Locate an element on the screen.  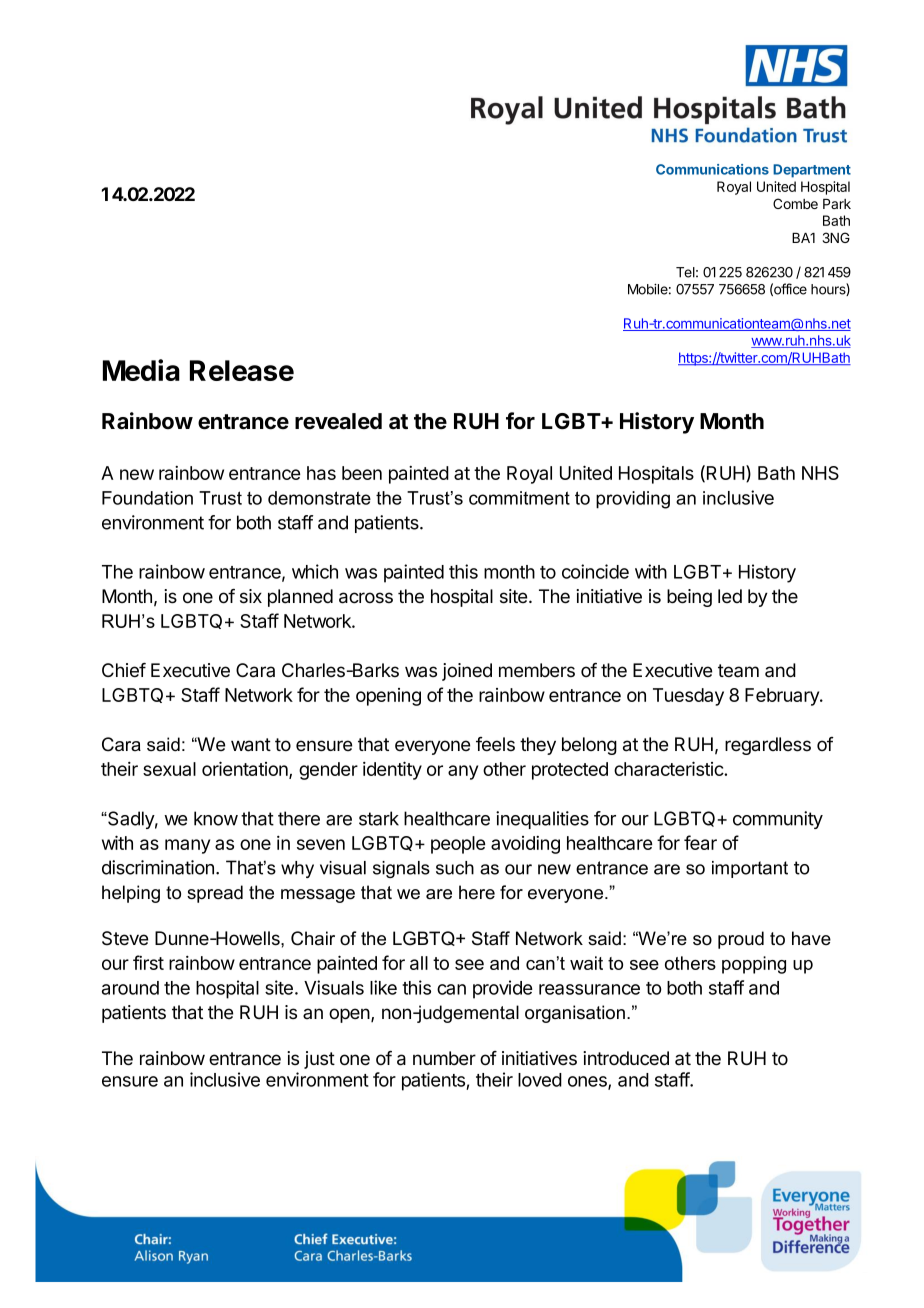
six is located at coordinates (251, 596).
